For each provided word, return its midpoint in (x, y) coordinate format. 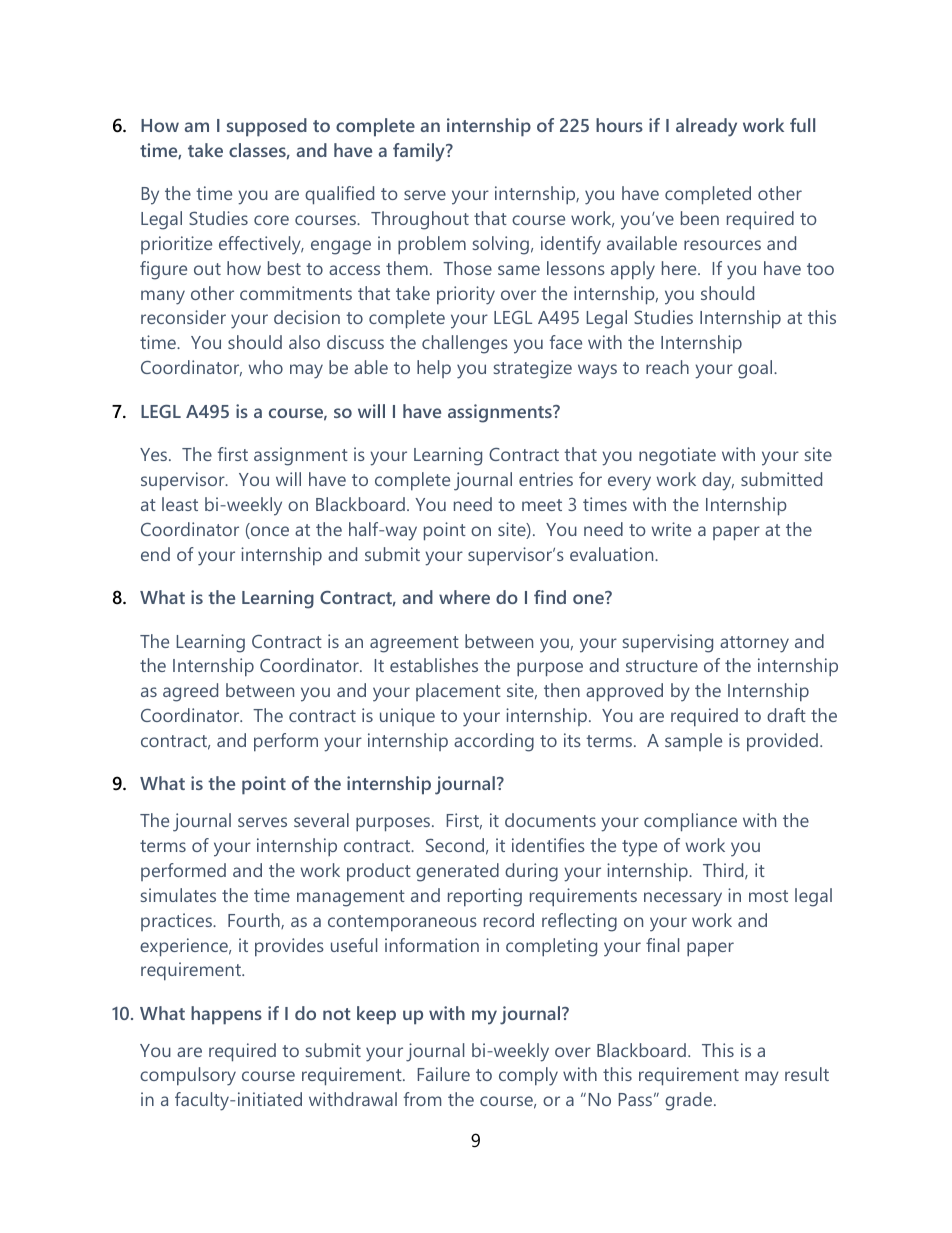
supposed (267, 127)
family (420, 152)
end (155, 554)
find (550, 597)
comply (528, 1076)
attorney (754, 644)
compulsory (188, 1076)
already (706, 127)
